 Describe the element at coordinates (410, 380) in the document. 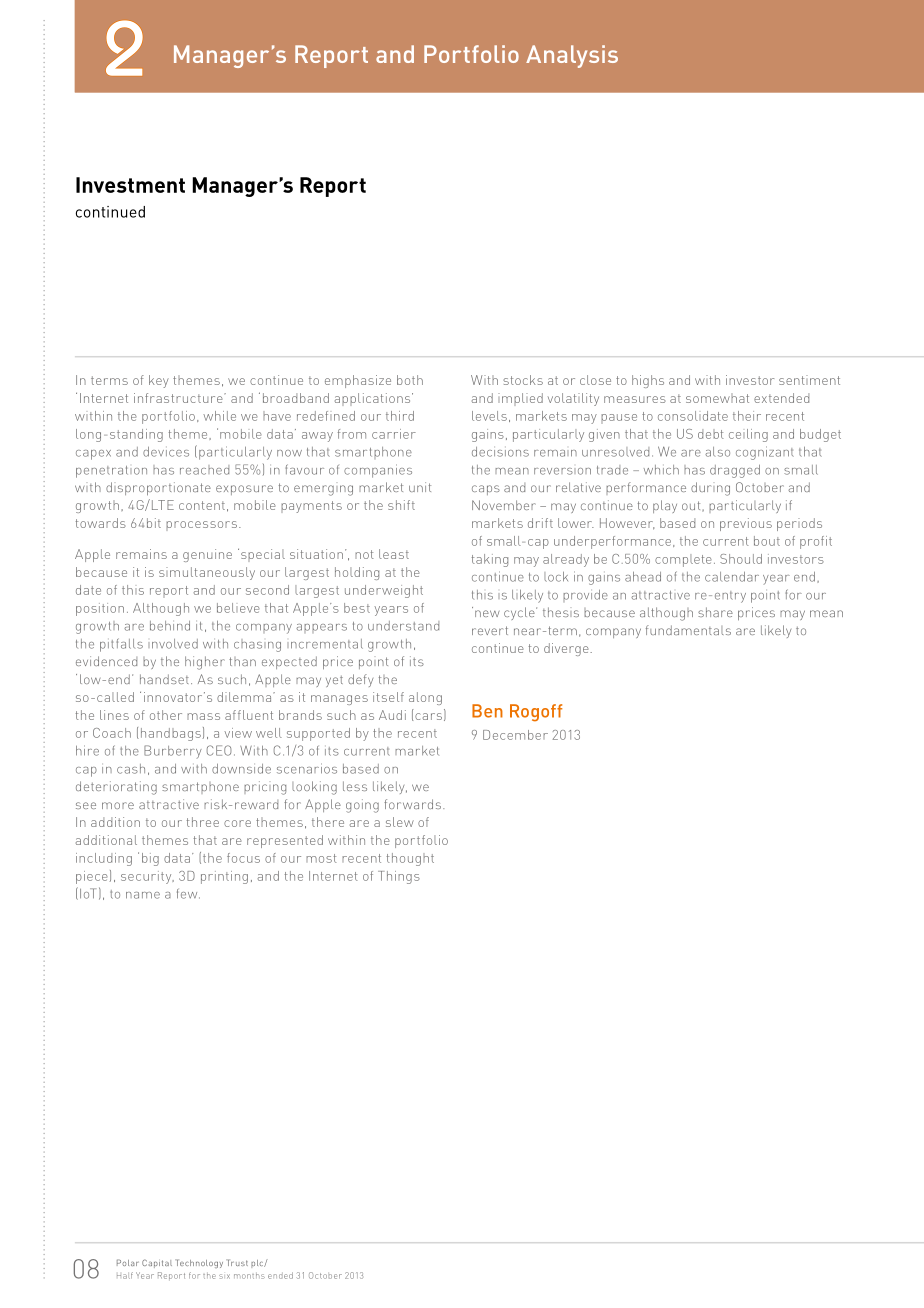

I see `both` at that location.
